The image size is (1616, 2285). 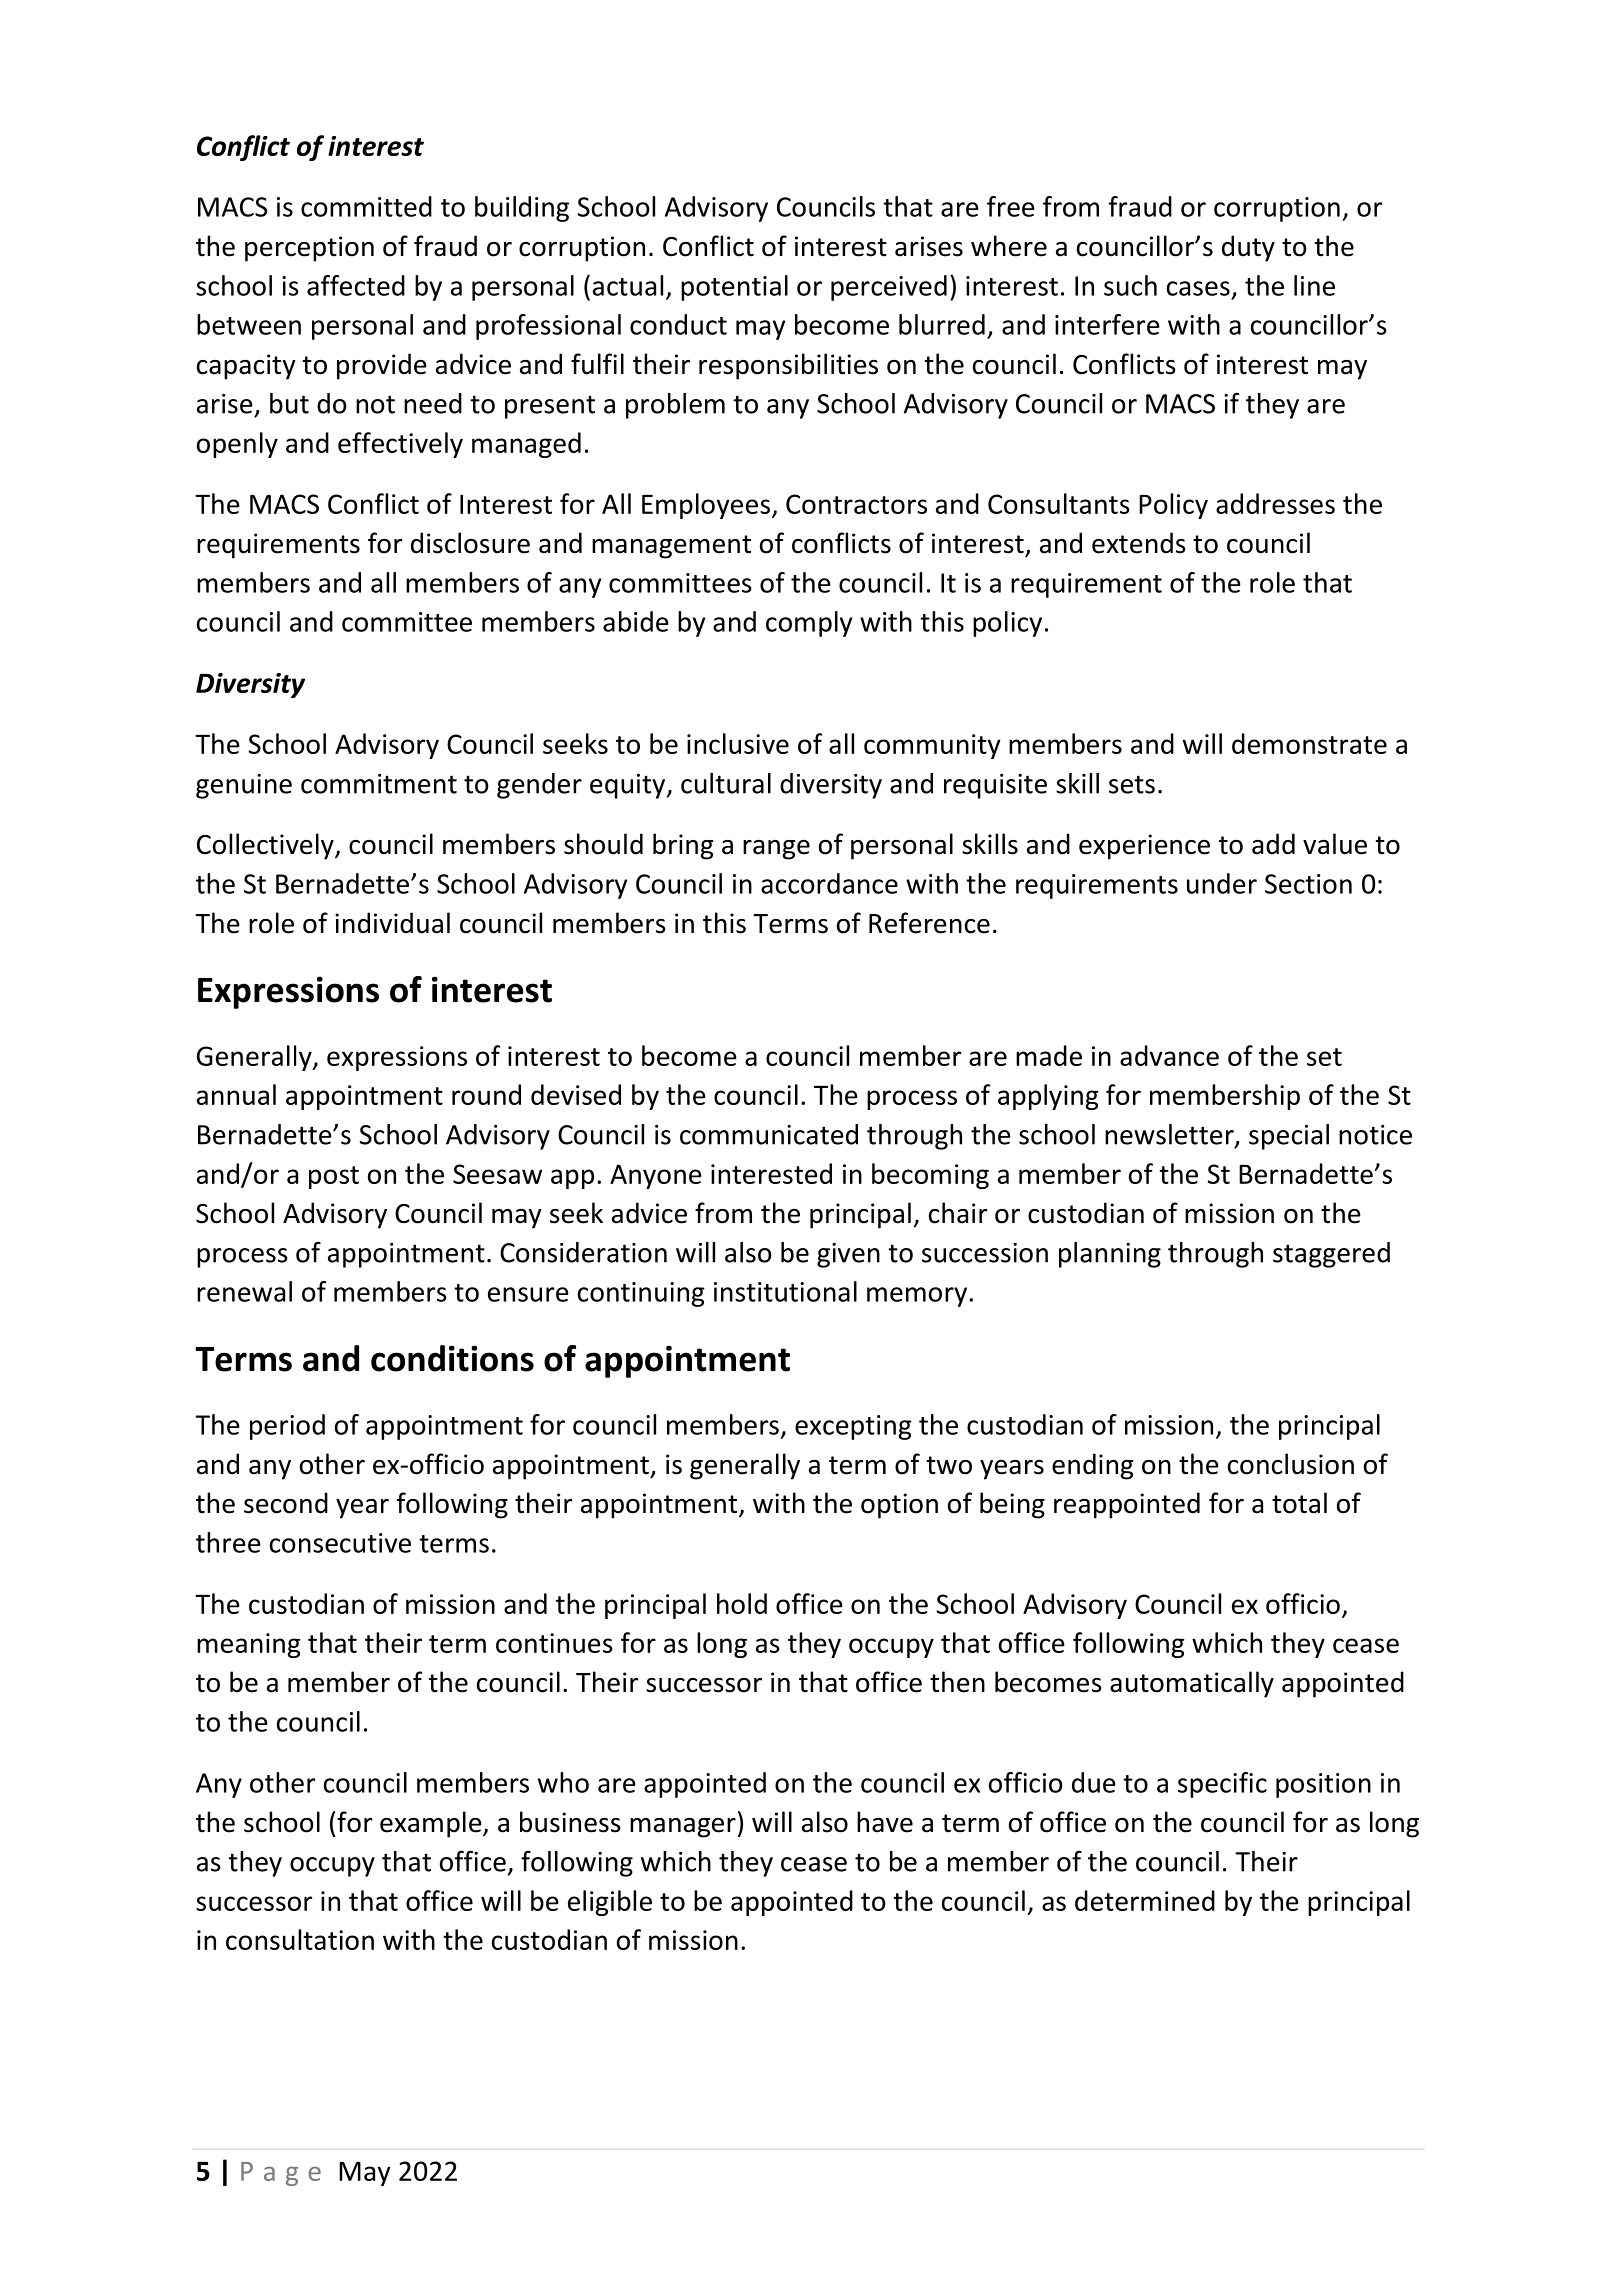 What do you see at coordinates (1291, 1464) in the screenshot?
I see `conclusion` at bounding box center [1291, 1464].
